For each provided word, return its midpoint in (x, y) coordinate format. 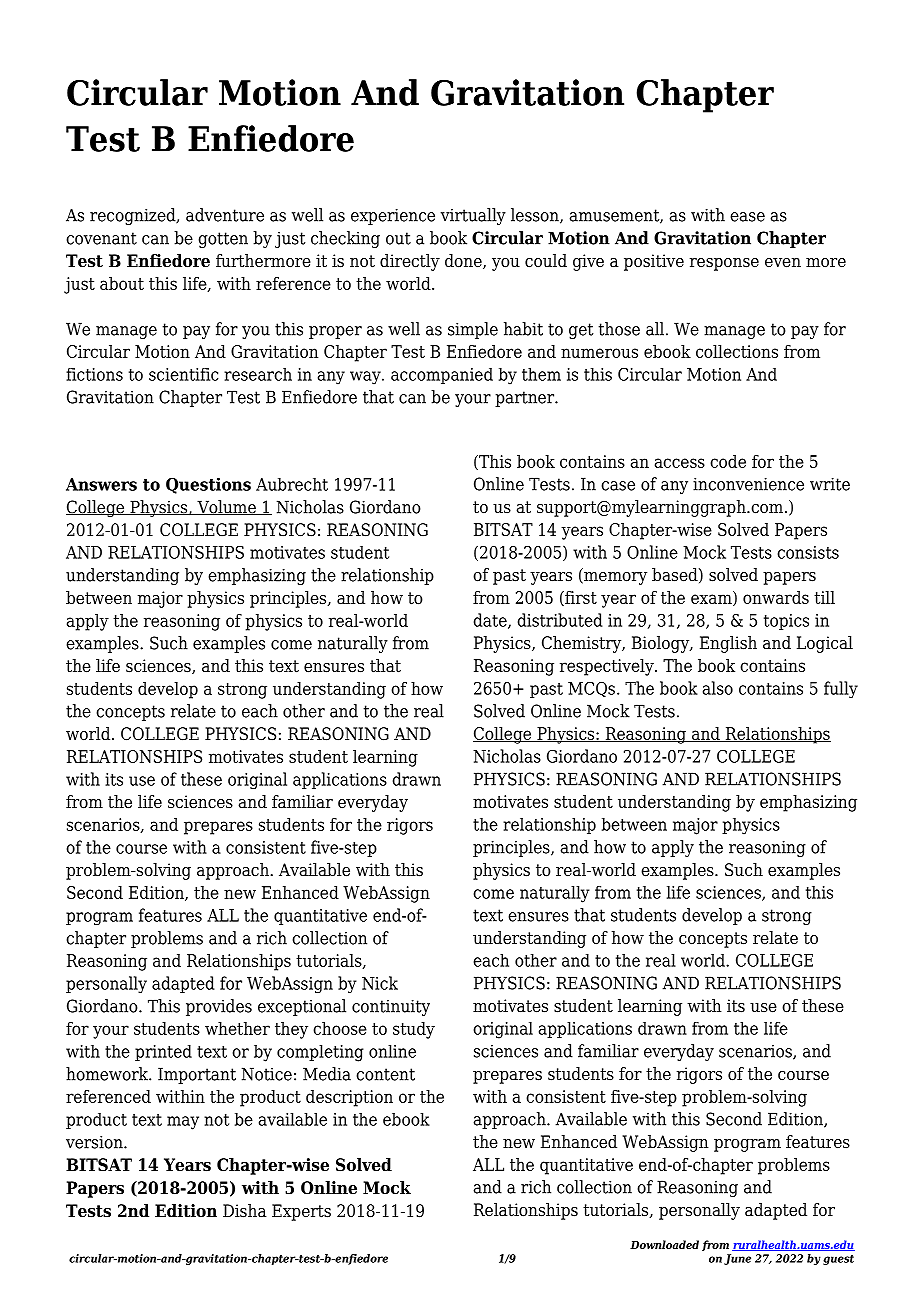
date (491, 621)
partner (525, 399)
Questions (208, 486)
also (718, 688)
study (414, 1030)
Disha (245, 1211)
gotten (223, 240)
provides (219, 1007)
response (724, 264)
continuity (391, 1007)
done (464, 261)
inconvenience (748, 484)
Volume (226, 507)
